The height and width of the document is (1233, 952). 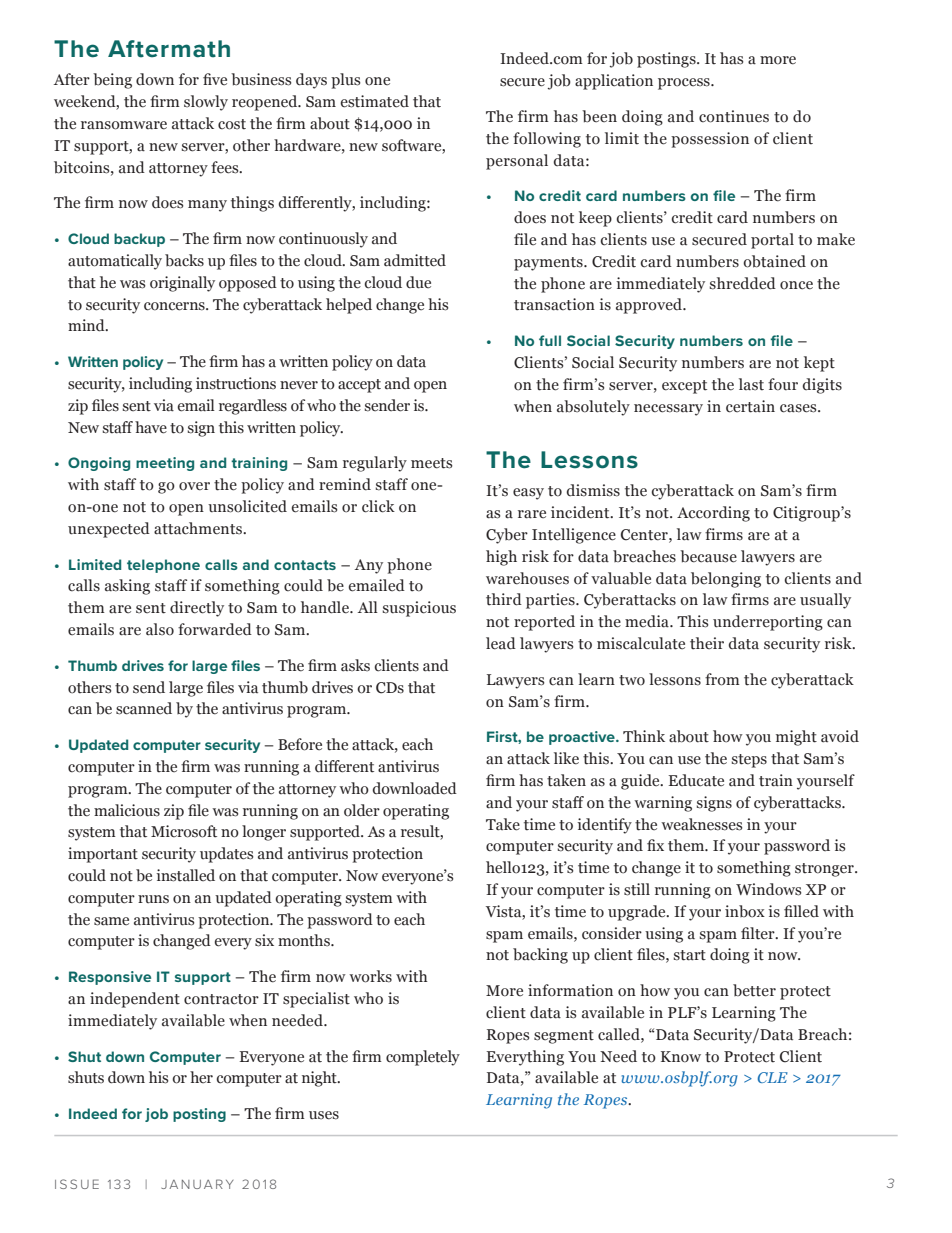 What do you see at coordinates (423, 1058) in the document?
I see `completely` at bounding box center [423, 1058].
